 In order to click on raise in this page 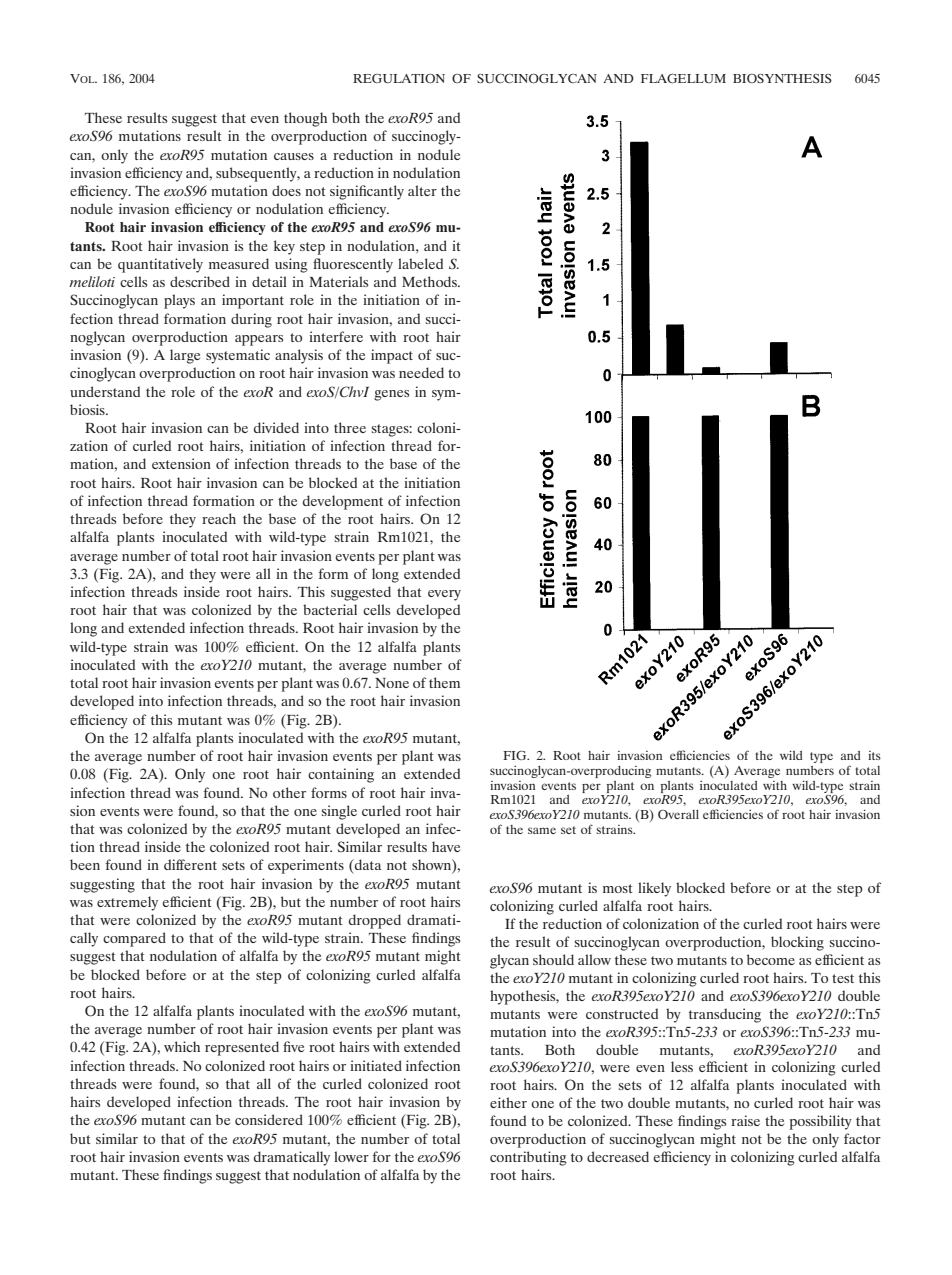, I will do `click(745, 1120)`.
